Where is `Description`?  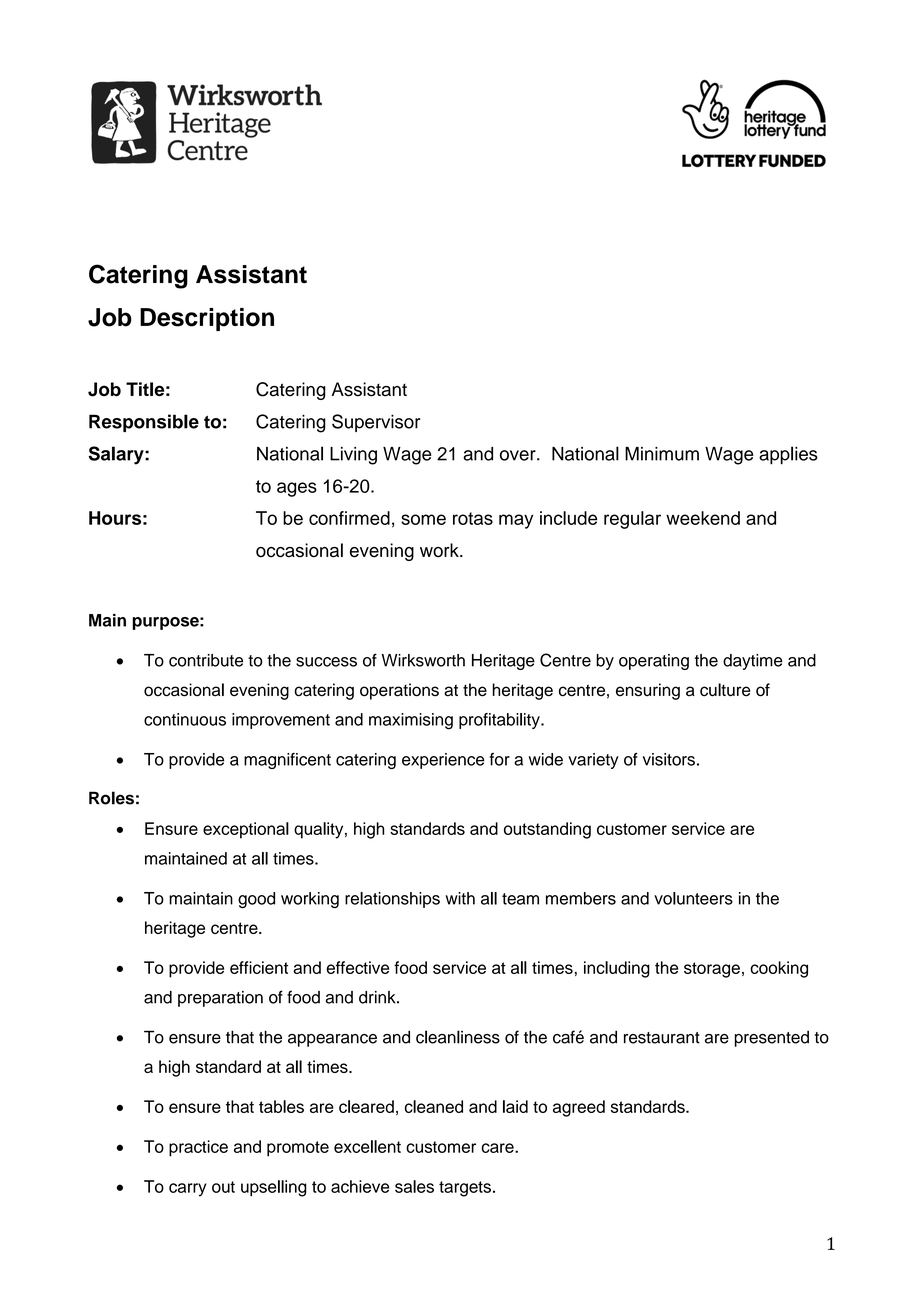 Description is located at coordinates (207, 319).
